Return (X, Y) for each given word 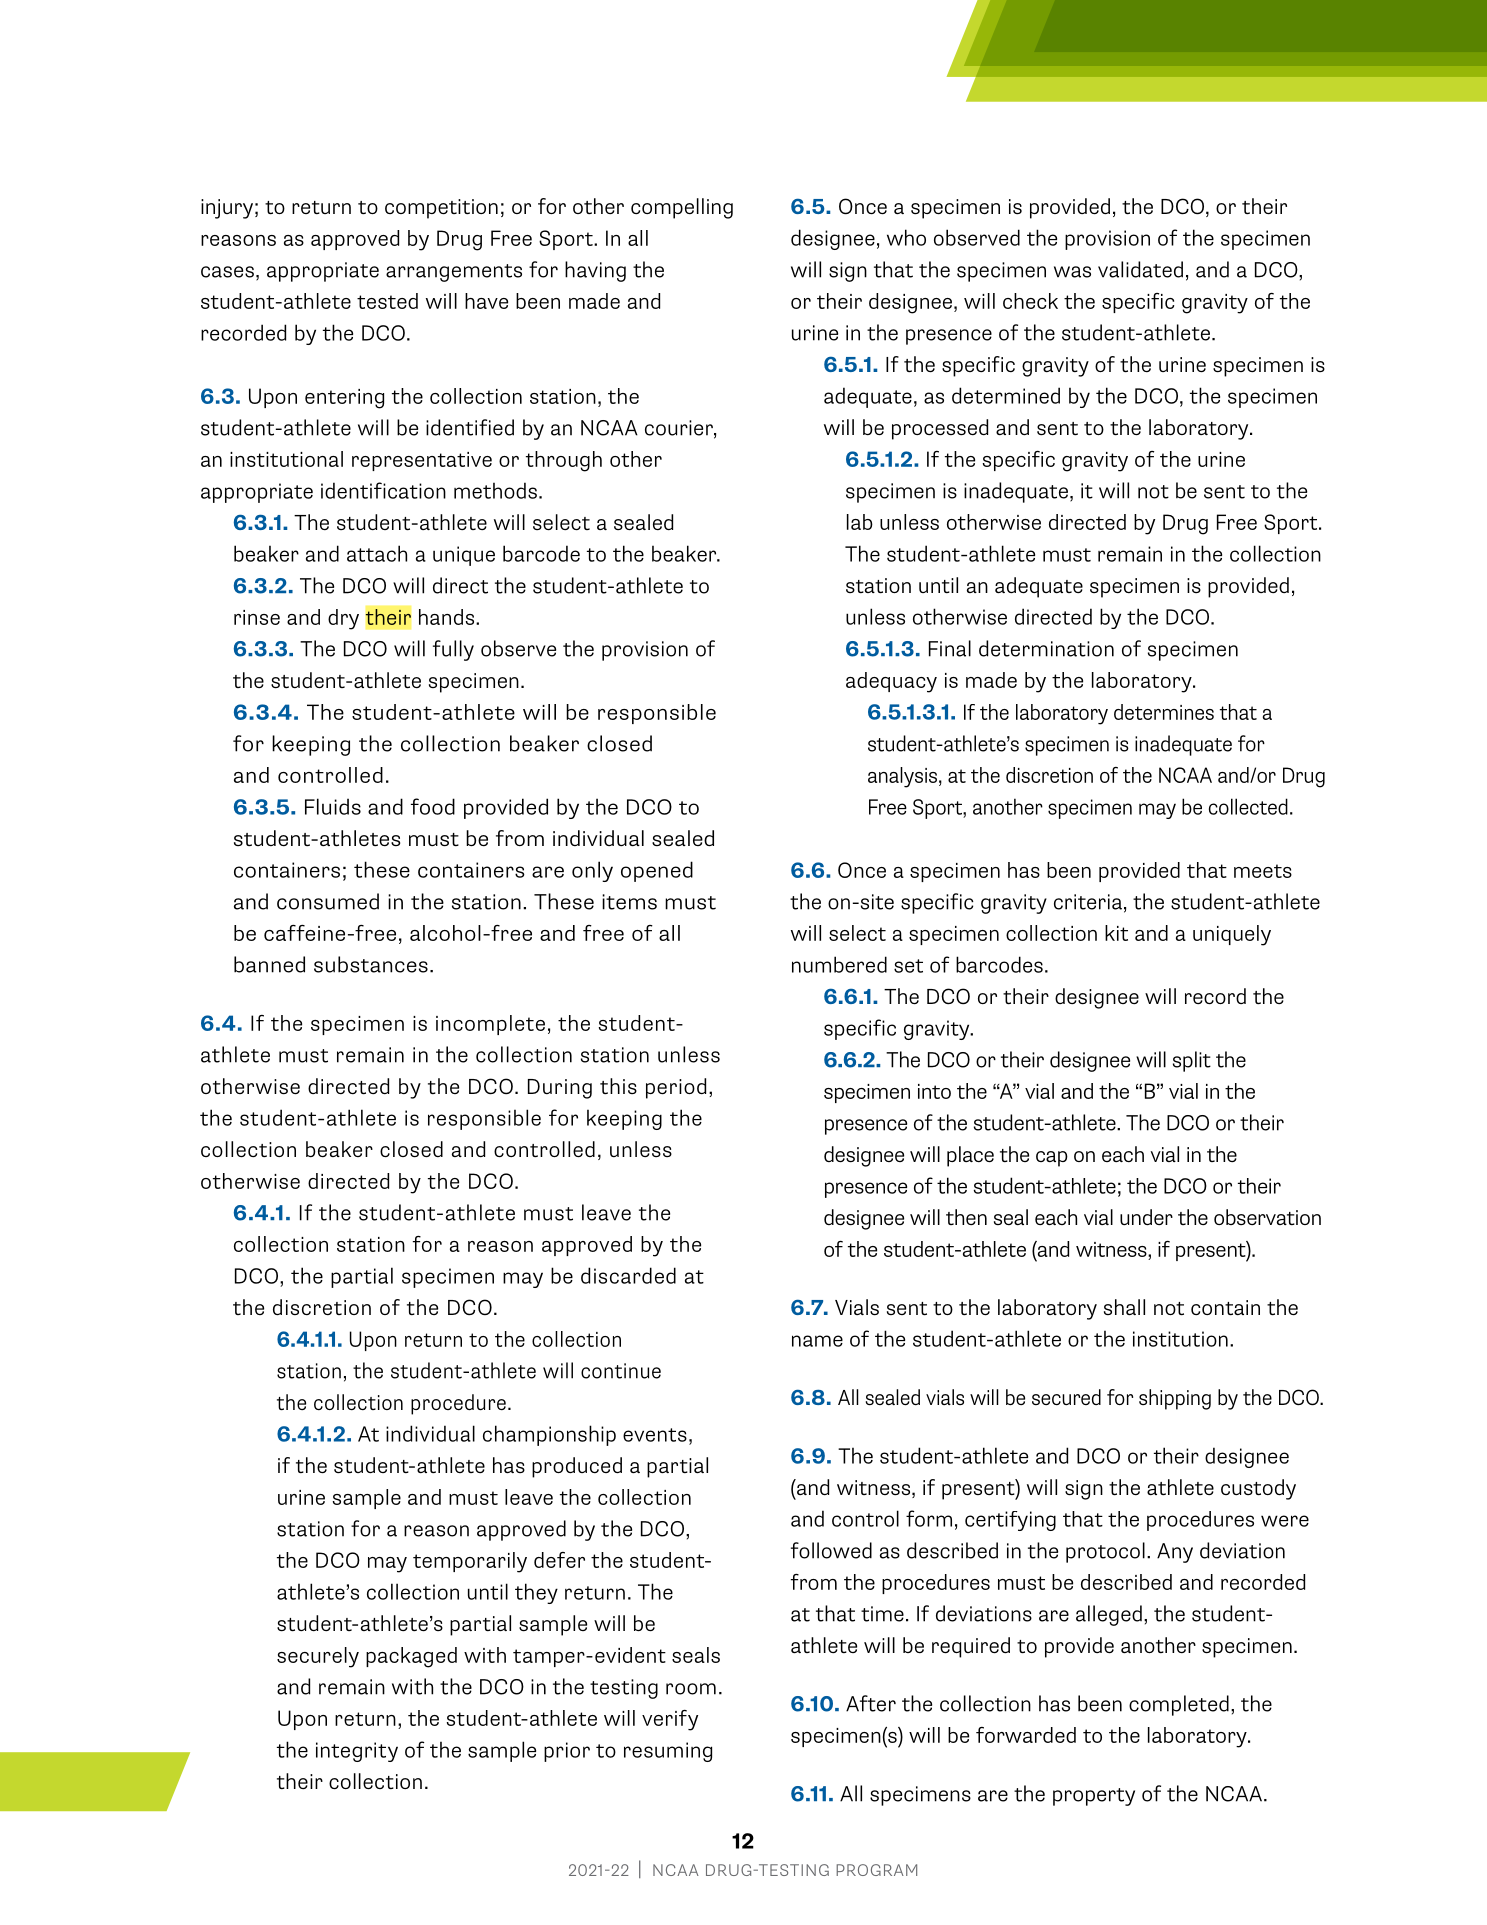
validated (1140, 269)
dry (343, 619)
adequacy (891, 682)
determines (1164, 712)
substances (371, 964)
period (676, 1088)
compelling (682, 208)
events (655, 1435)
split (1192, 1061)
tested (387, 301)
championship (549, 1435)
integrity (357, 1752)
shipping (1175, 1399)
